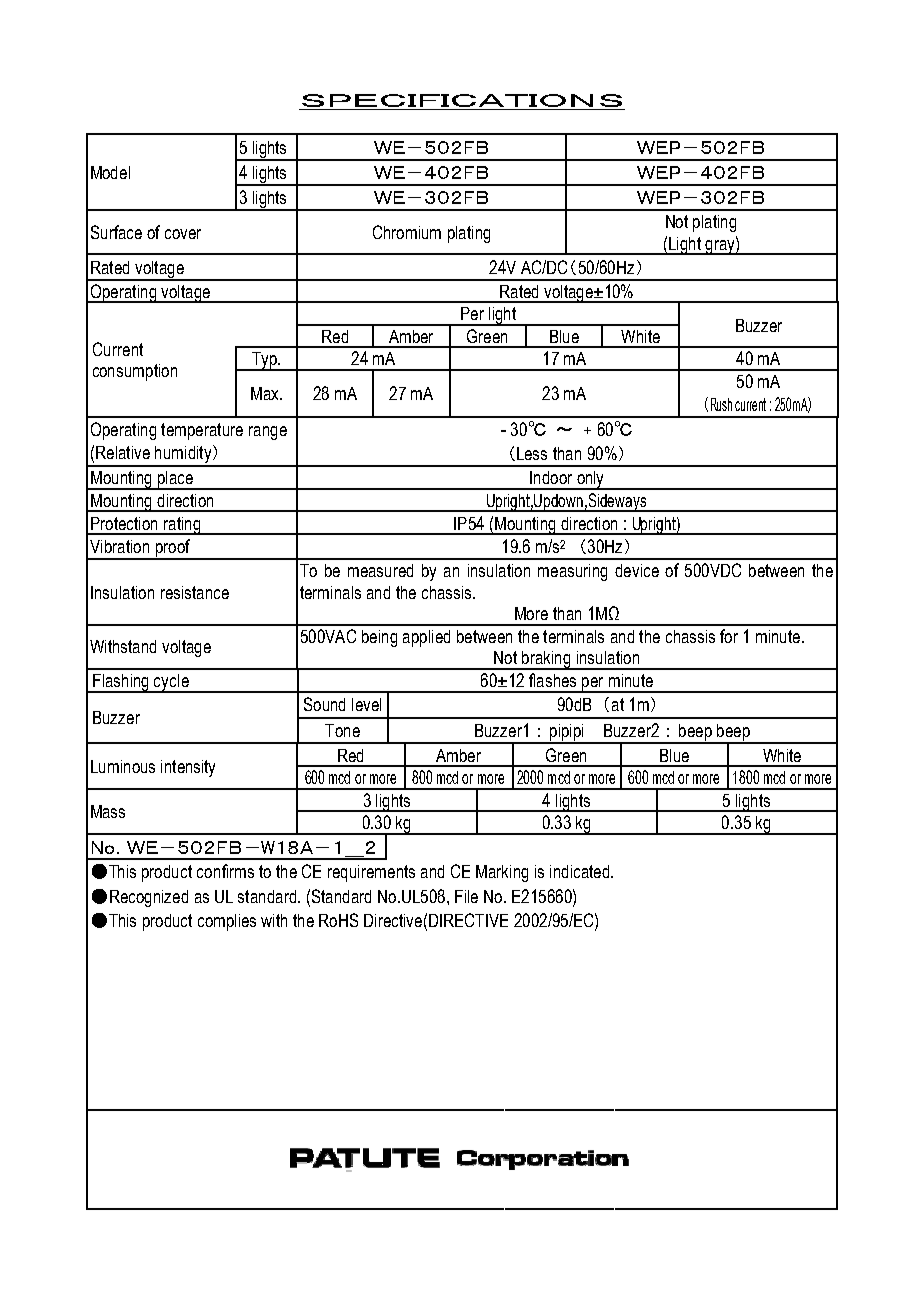 The height and width of the screenshot is (1308, 924). I want to click on Less, so click(532, 453).
